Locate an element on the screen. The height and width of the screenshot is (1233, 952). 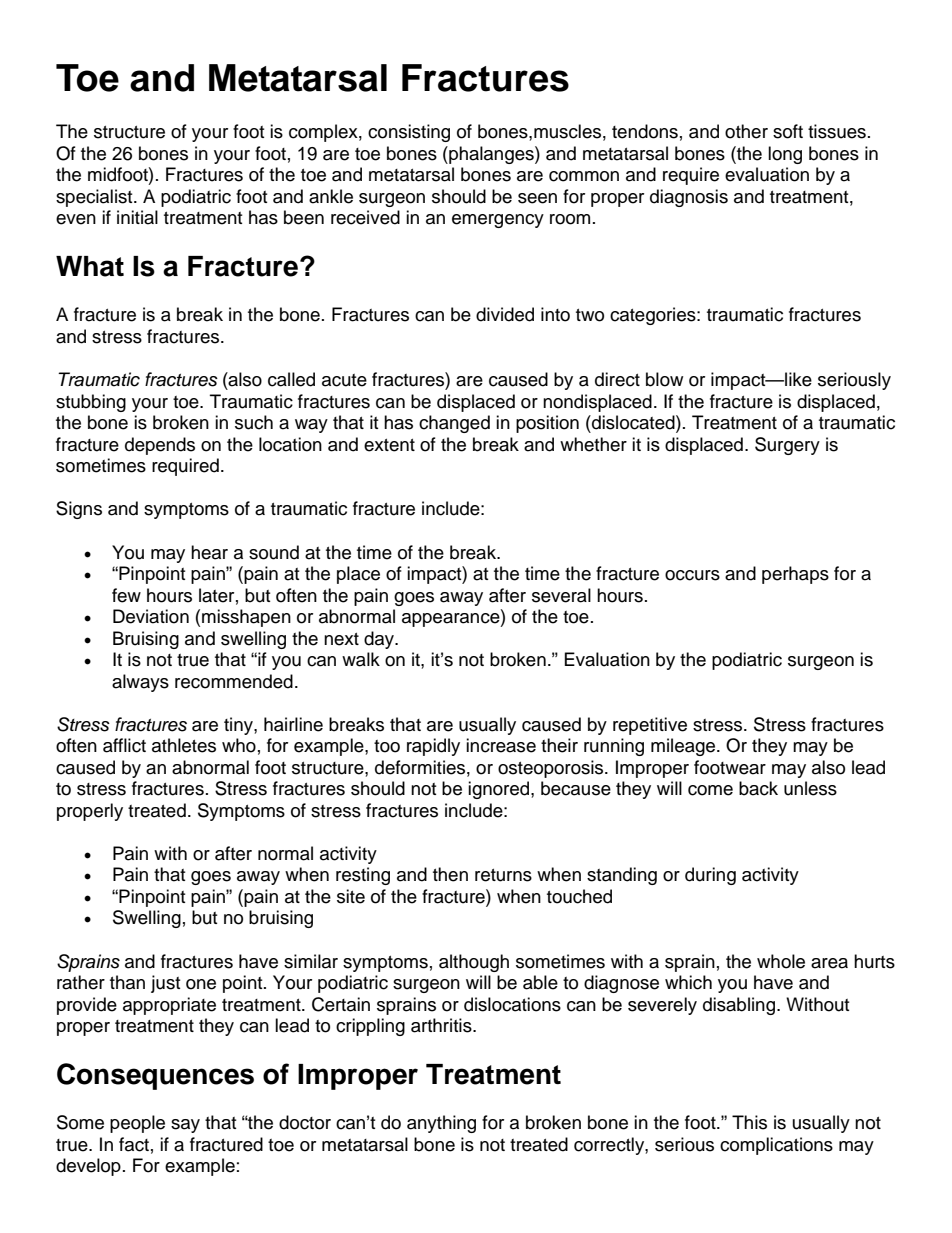
initial is located at coordinates (137, 217).
